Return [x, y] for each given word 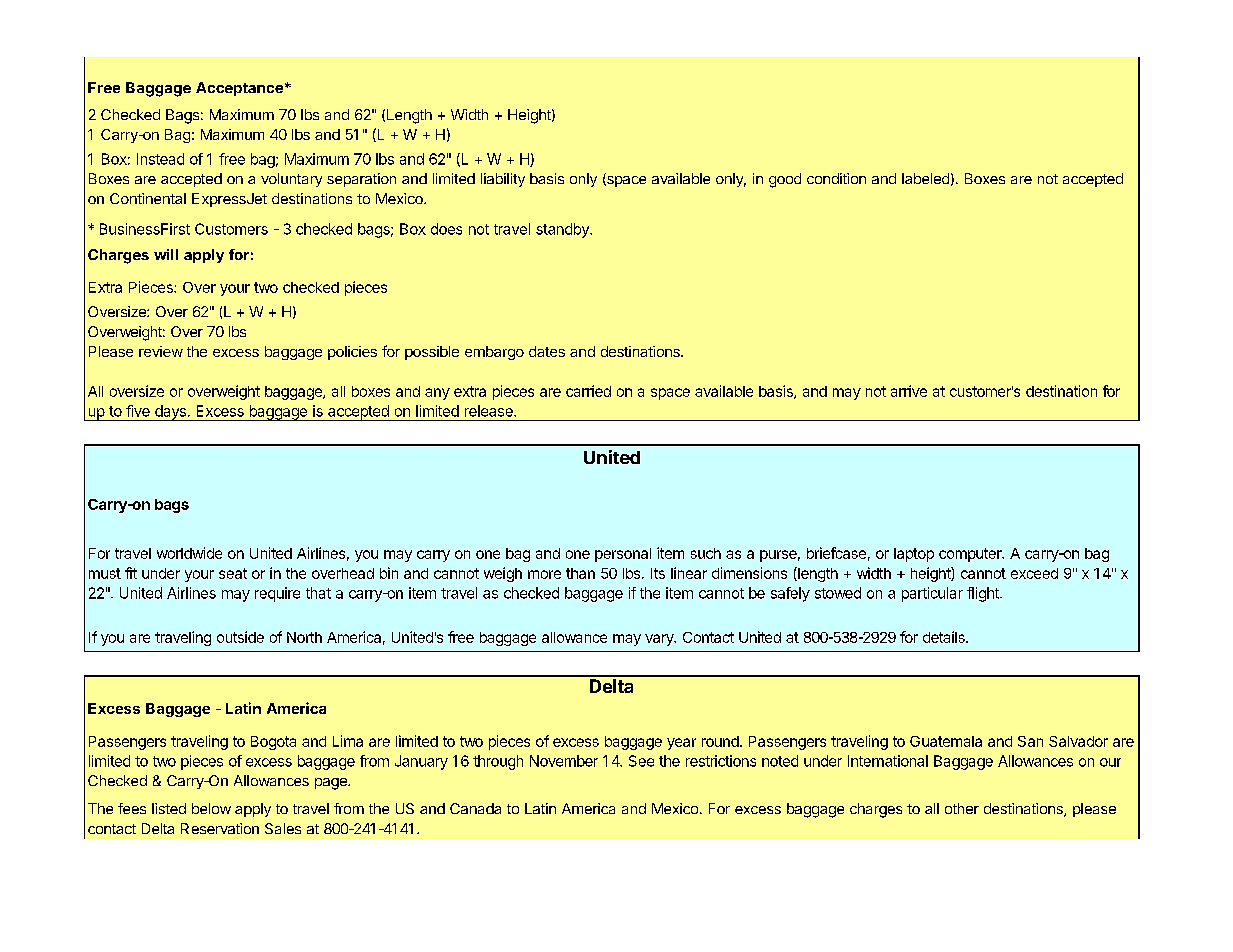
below [211, 808]
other [962, 808]
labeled [925, 178]
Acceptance [239, 89]
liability [503, 180]
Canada [475, 808]
